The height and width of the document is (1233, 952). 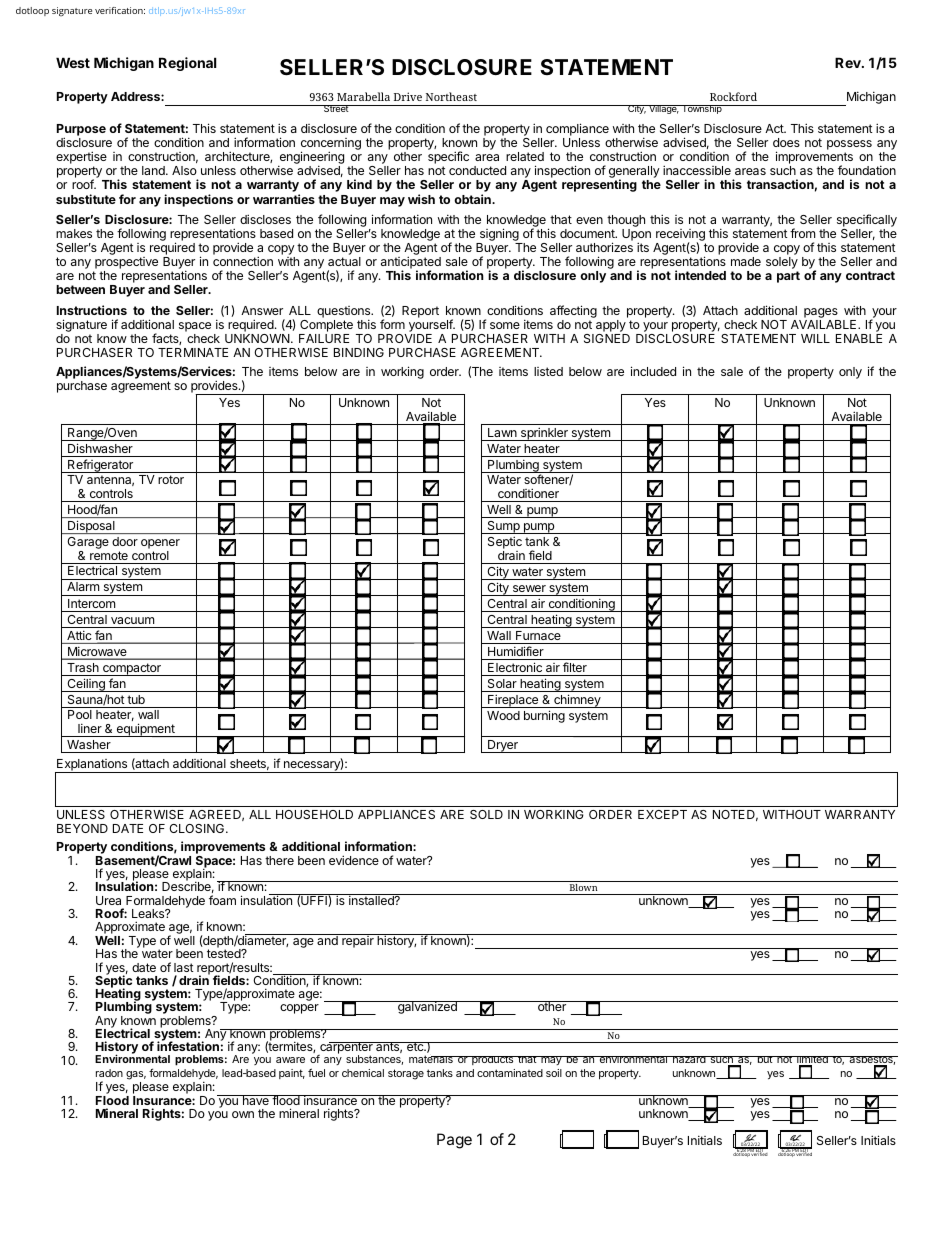 I want to click on chimney, so click(x=577, y=701).
